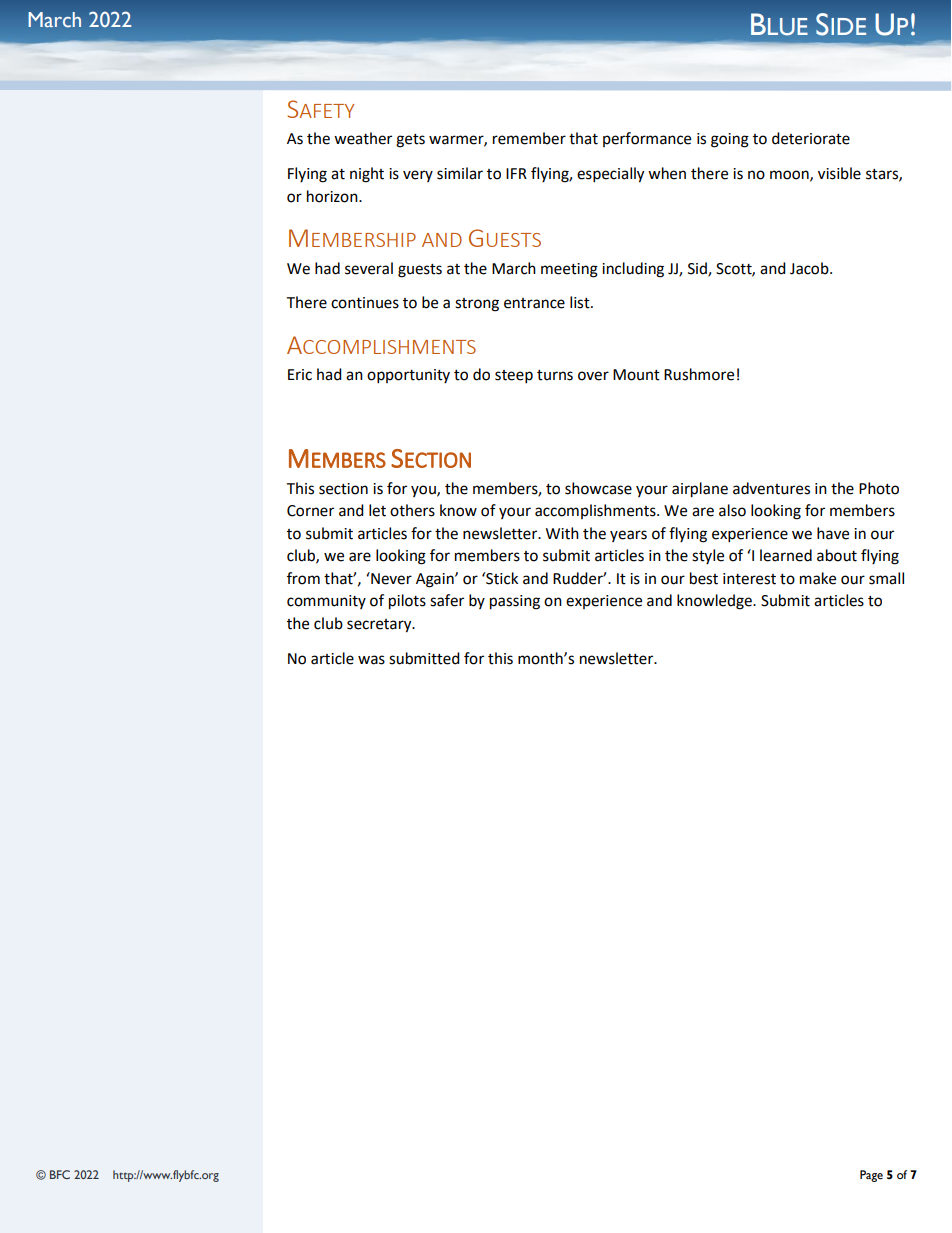  Describe the element at coordinates (839, 173) in the screenshot. I see `visible` at that location.
